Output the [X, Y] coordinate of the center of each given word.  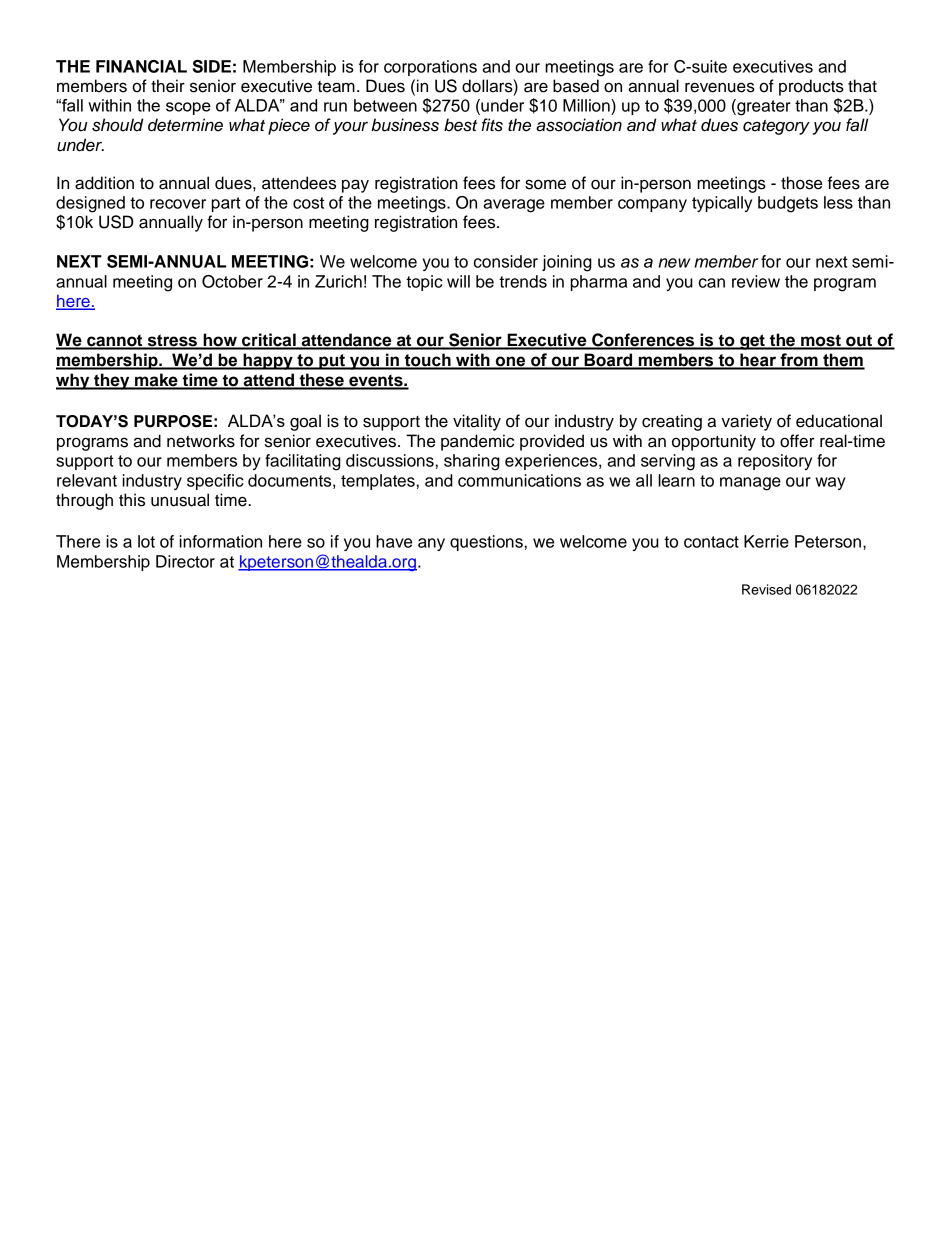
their [168, 86]
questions [486, 543]
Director [185, 561]
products [811, 87]
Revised [766, 589]
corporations [430, 68]
